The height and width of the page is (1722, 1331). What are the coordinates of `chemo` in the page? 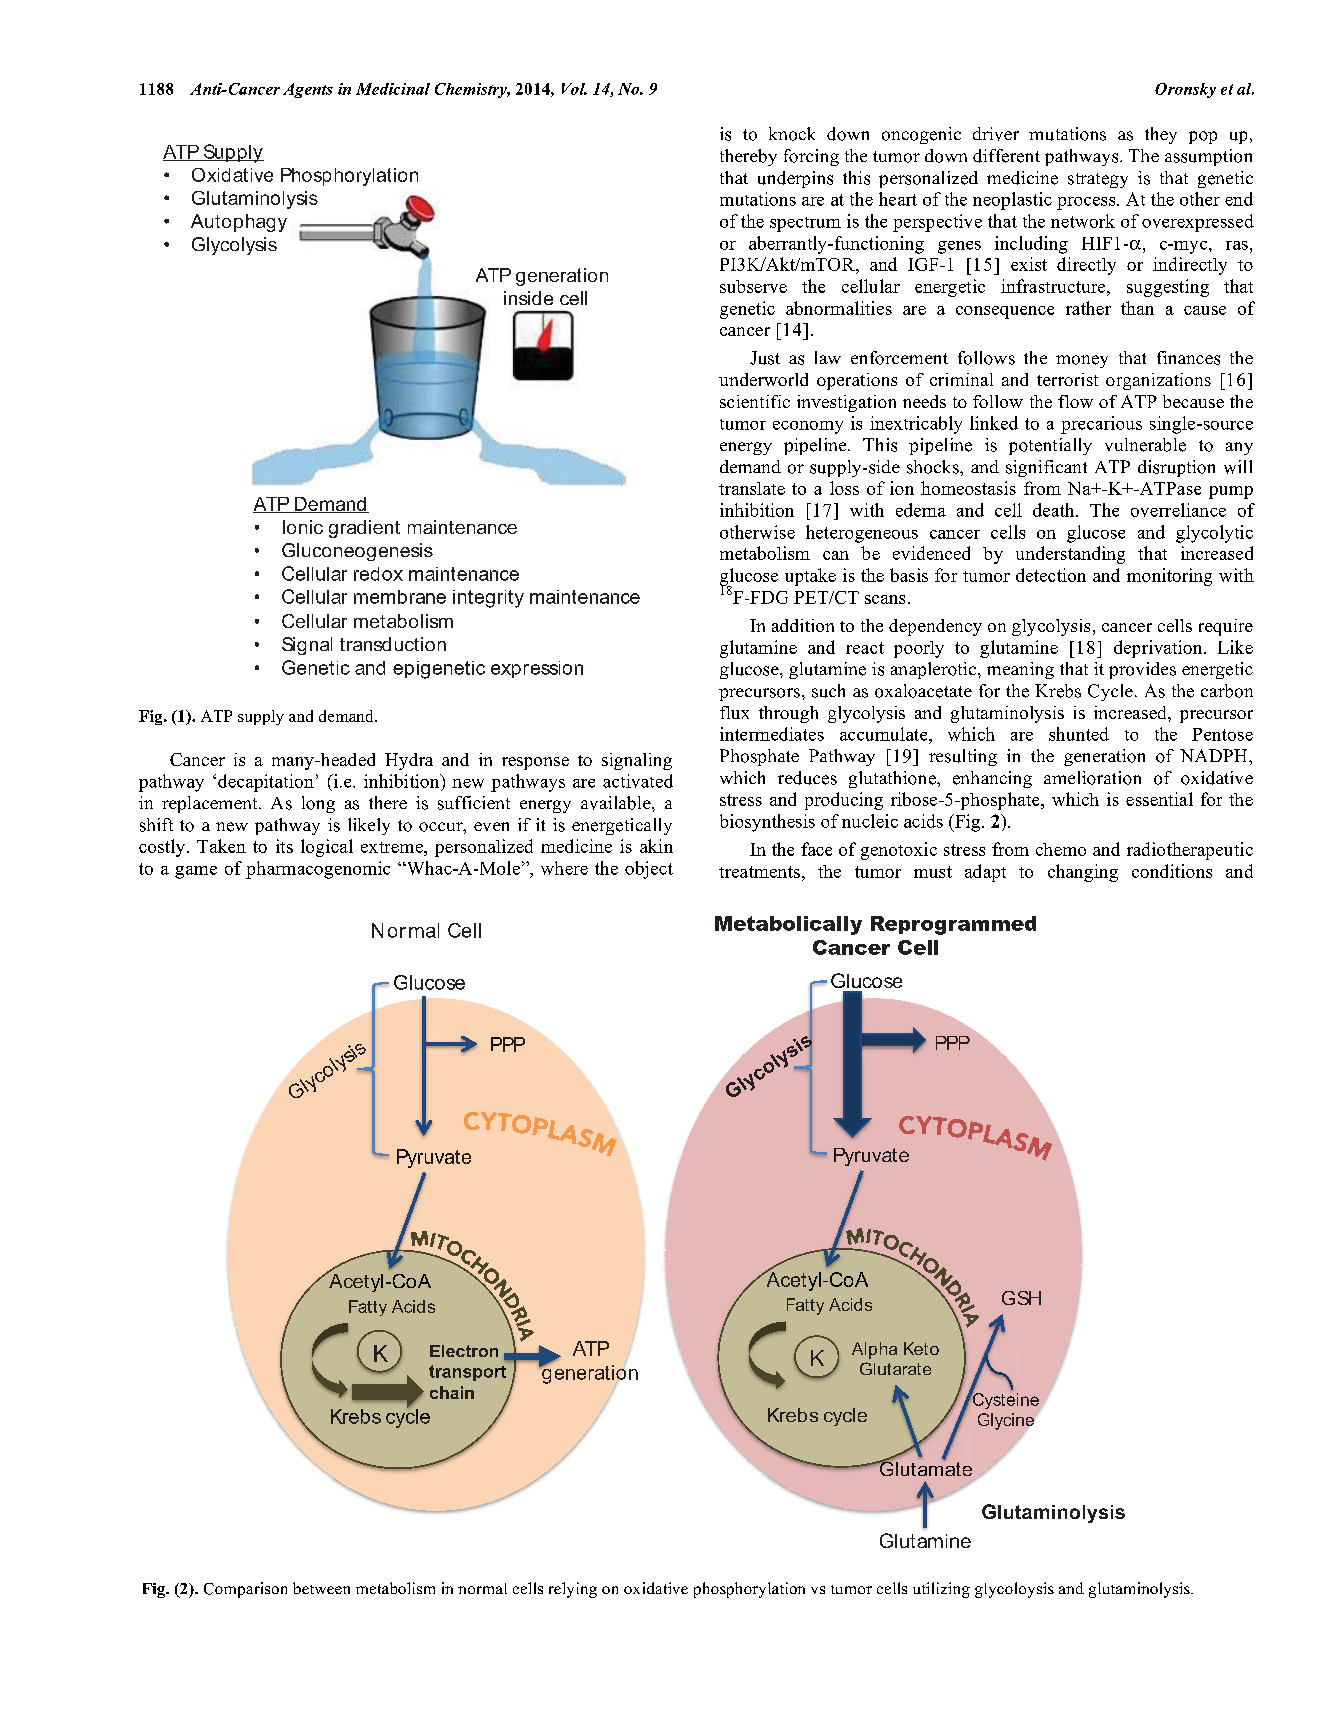 It's located at (1061, 849).
